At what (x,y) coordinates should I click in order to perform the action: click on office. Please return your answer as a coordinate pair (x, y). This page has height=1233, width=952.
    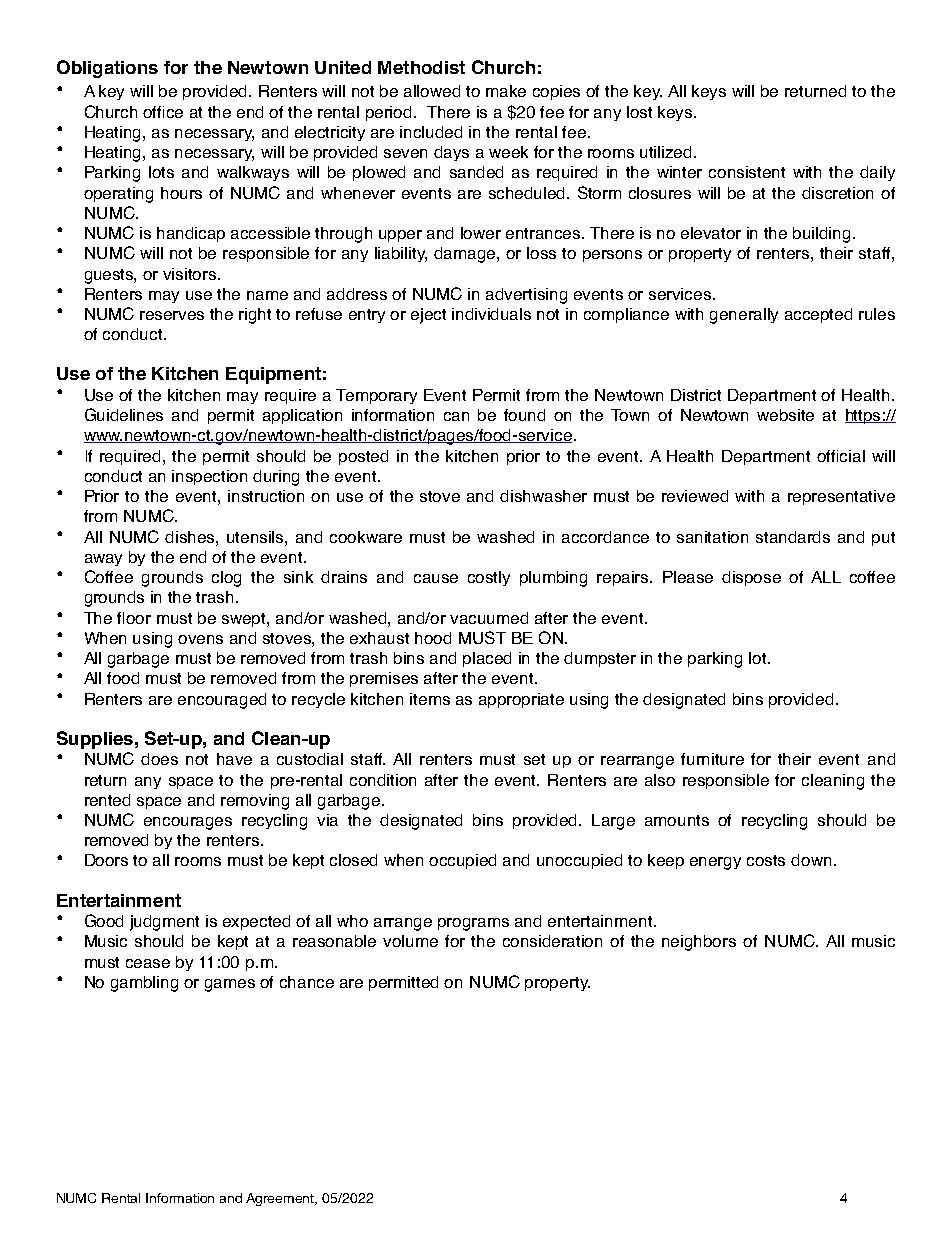
    Looking at the image, I should click on (163, 112).
